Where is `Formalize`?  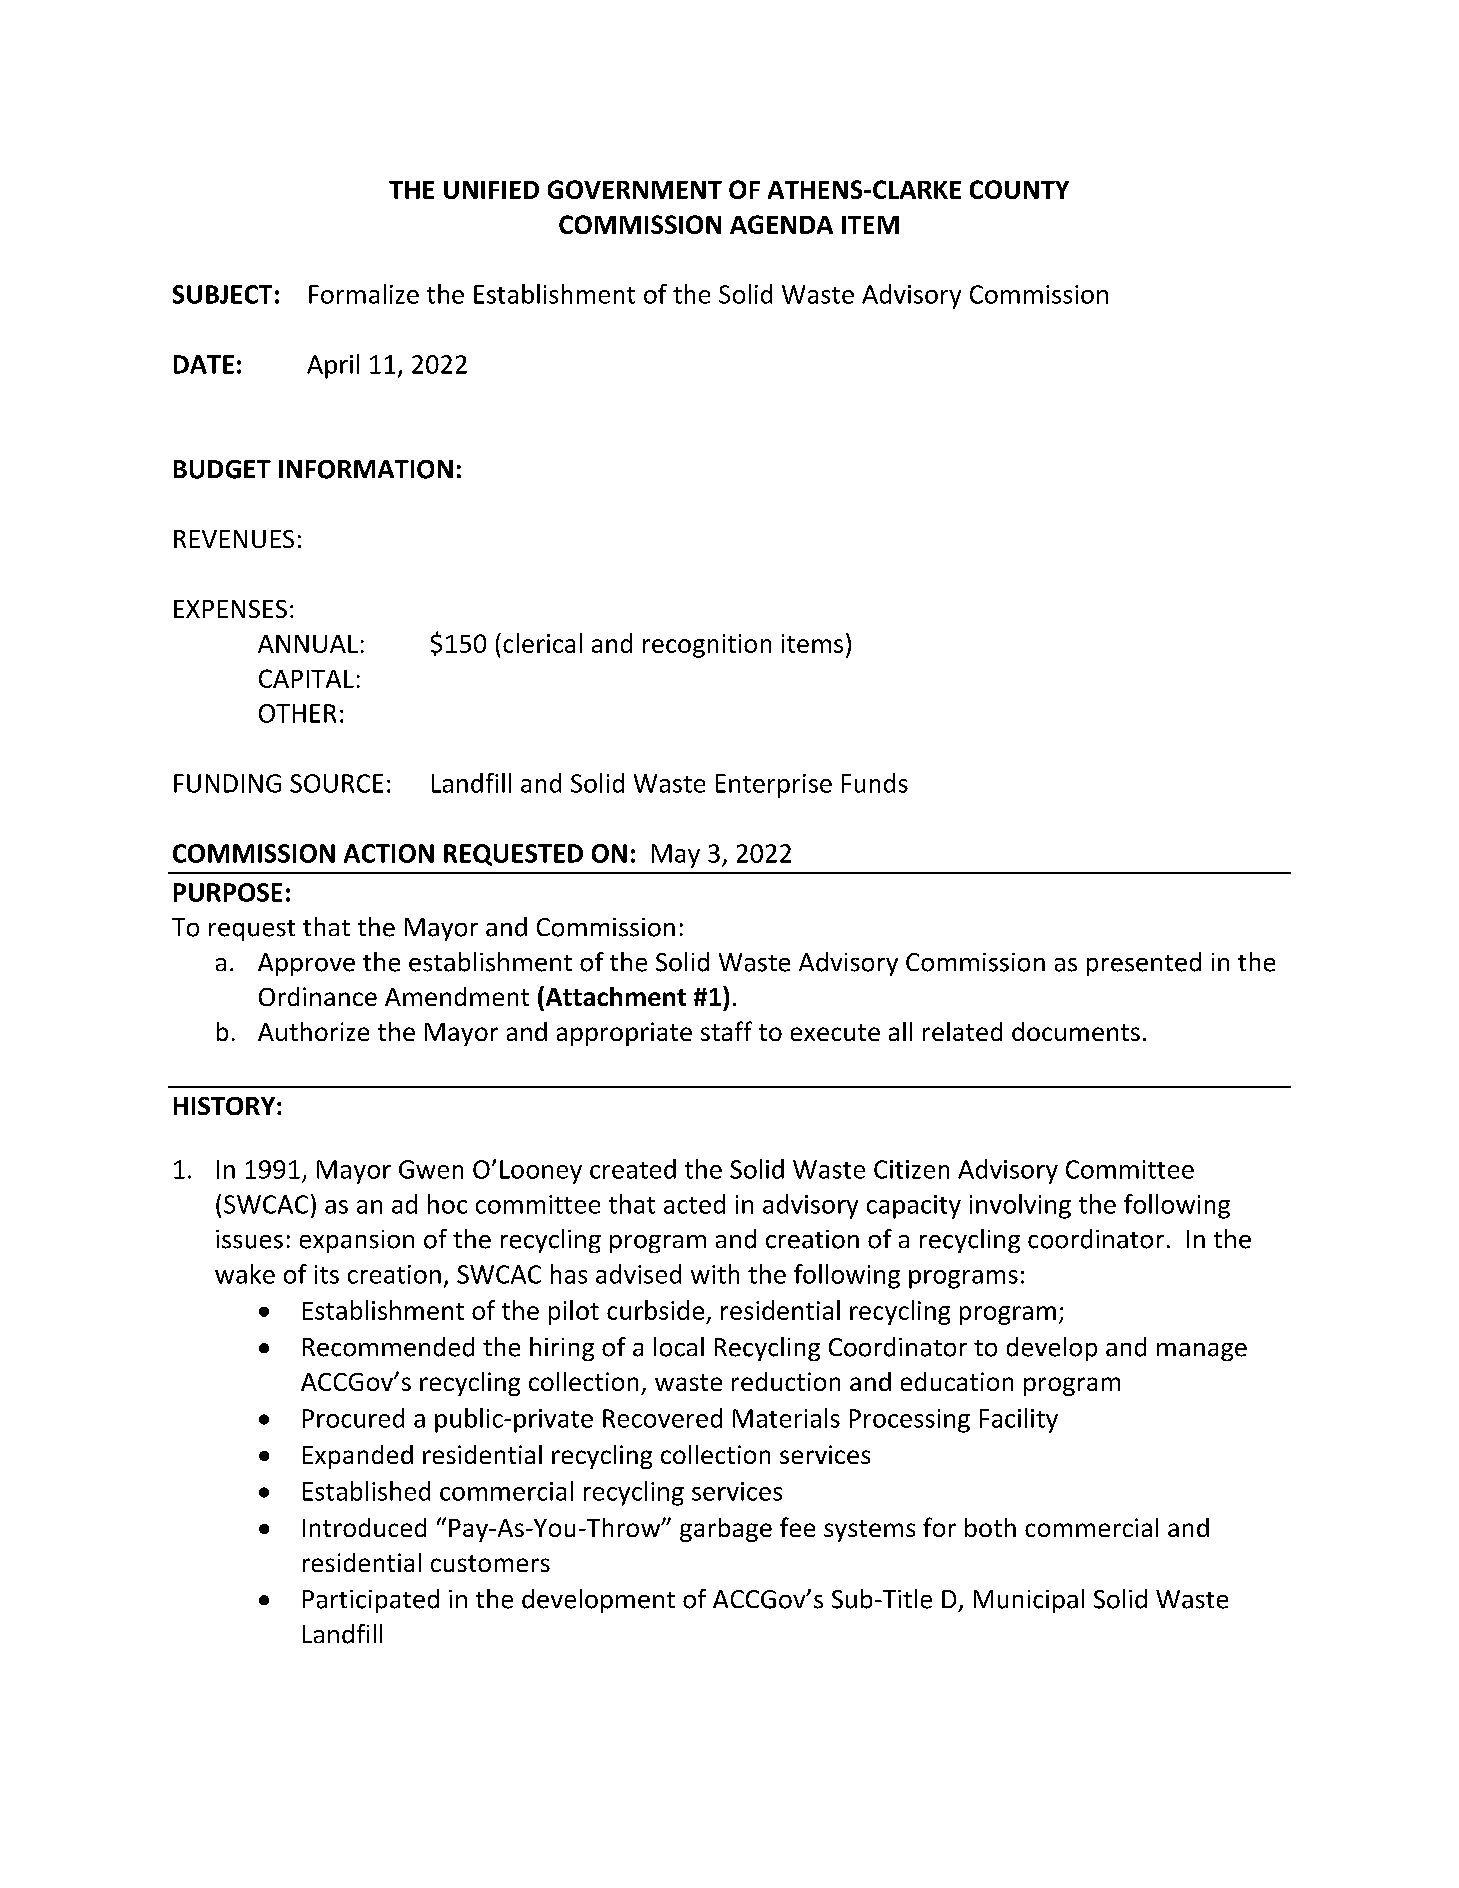 Formalize is located at coordinates (364, 294).
